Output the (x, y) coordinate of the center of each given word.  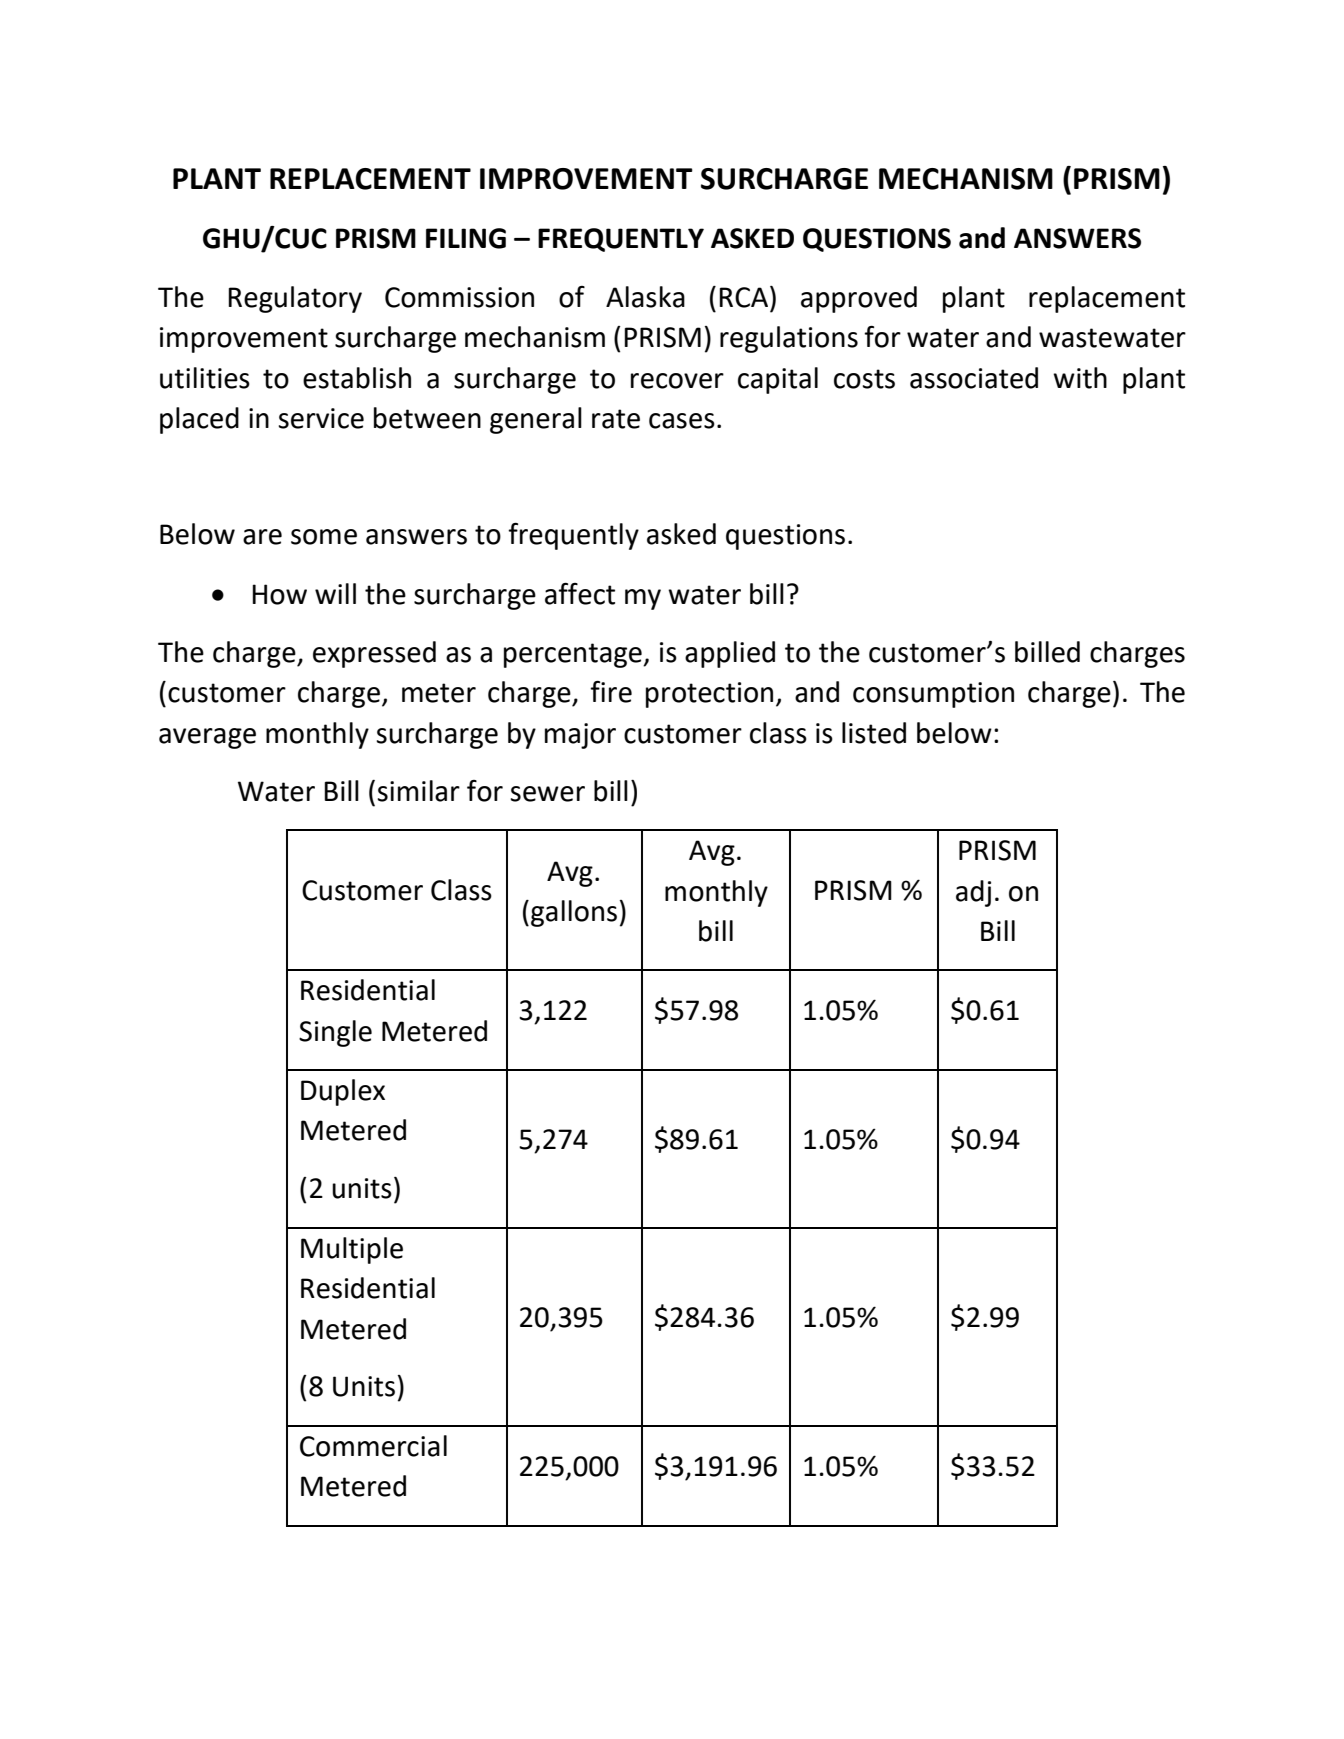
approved (859, 299)
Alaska (645, 297)
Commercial (373, 1446)
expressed (374, 654)
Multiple (352, 1250)
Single (335, 1033)
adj (973, 893)
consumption (933, 695)
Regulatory (295, 299)
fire (611, 692)
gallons (574, 913)
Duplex (343, 1092)
